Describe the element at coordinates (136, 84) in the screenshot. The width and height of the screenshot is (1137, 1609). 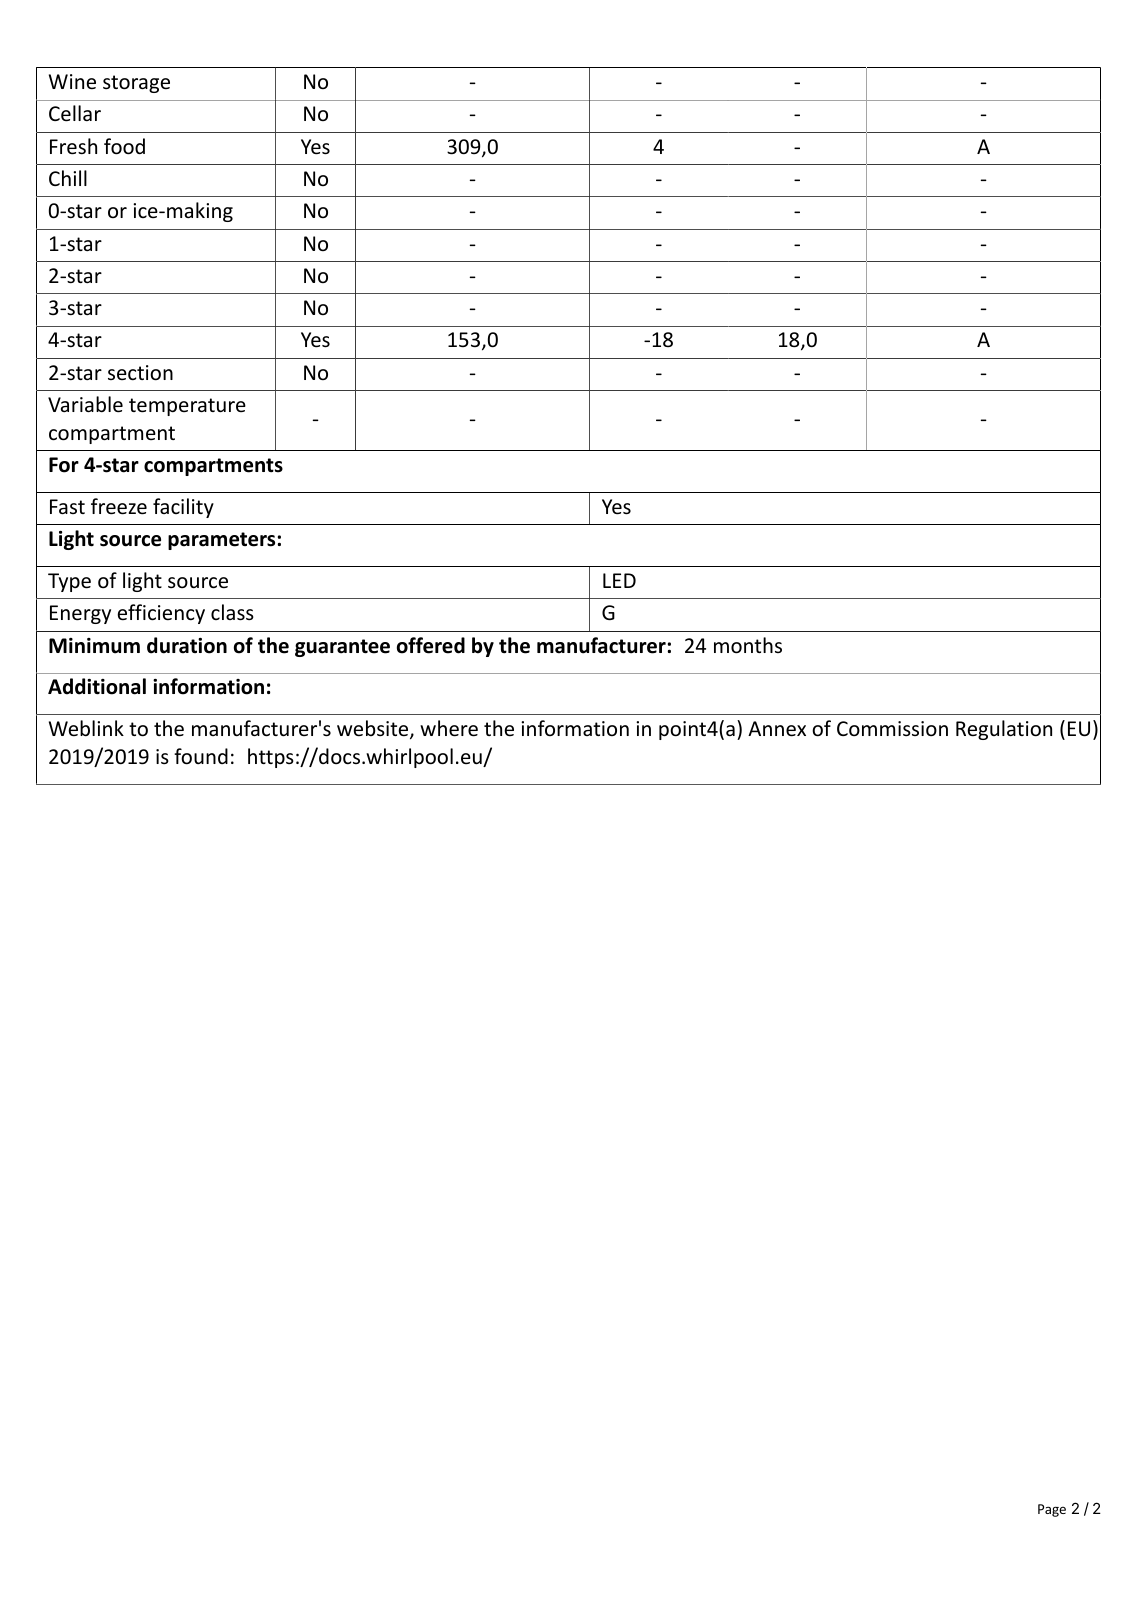
I see `storage` at that location.
